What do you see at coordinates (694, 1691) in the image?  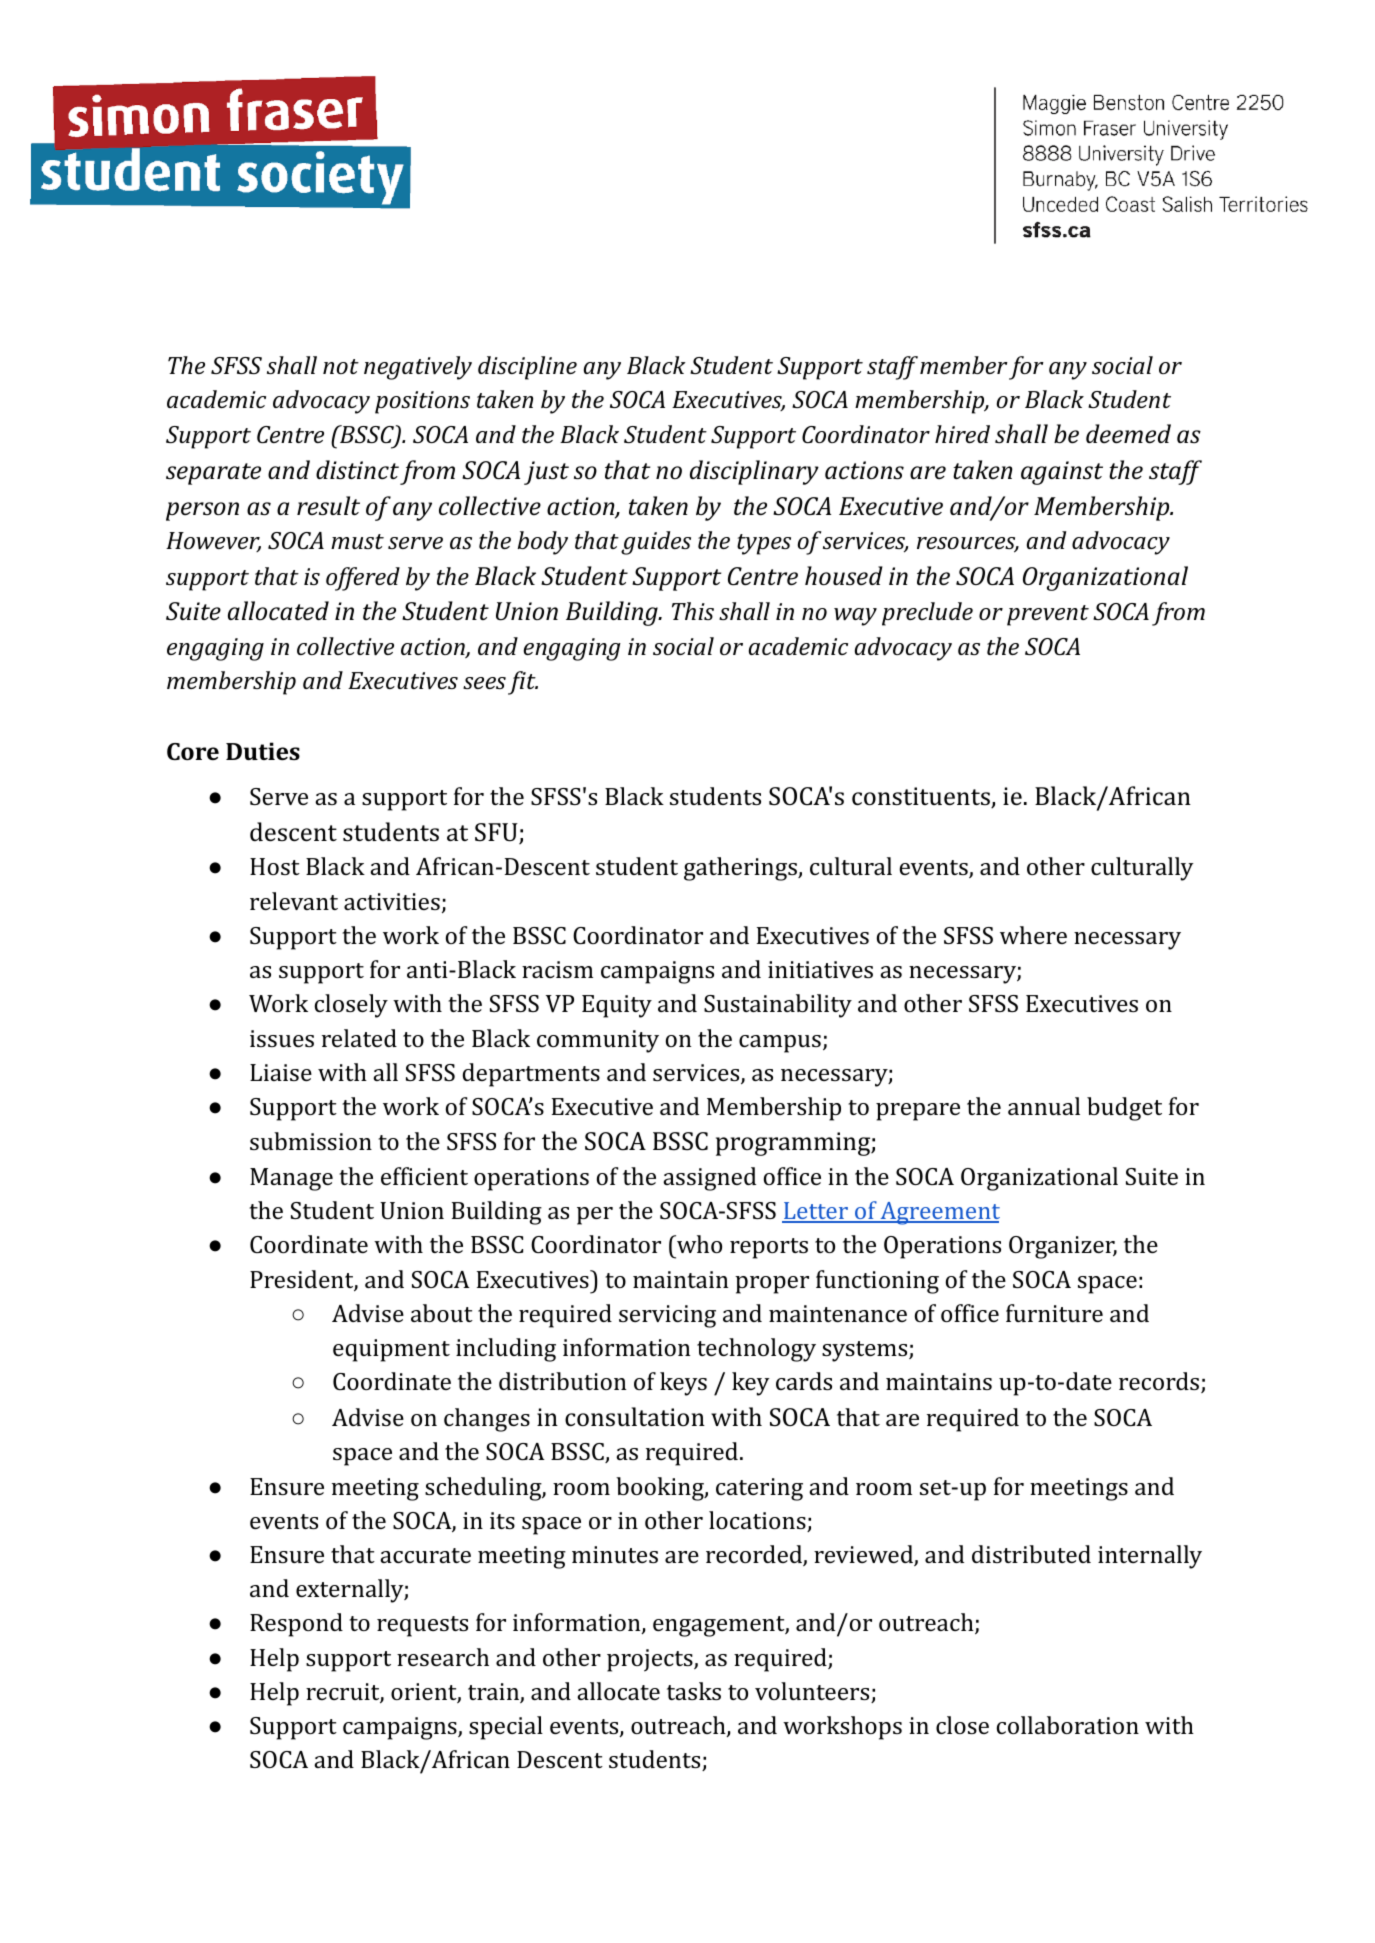 I see `tasks` at bounding box center [694, 1691].
